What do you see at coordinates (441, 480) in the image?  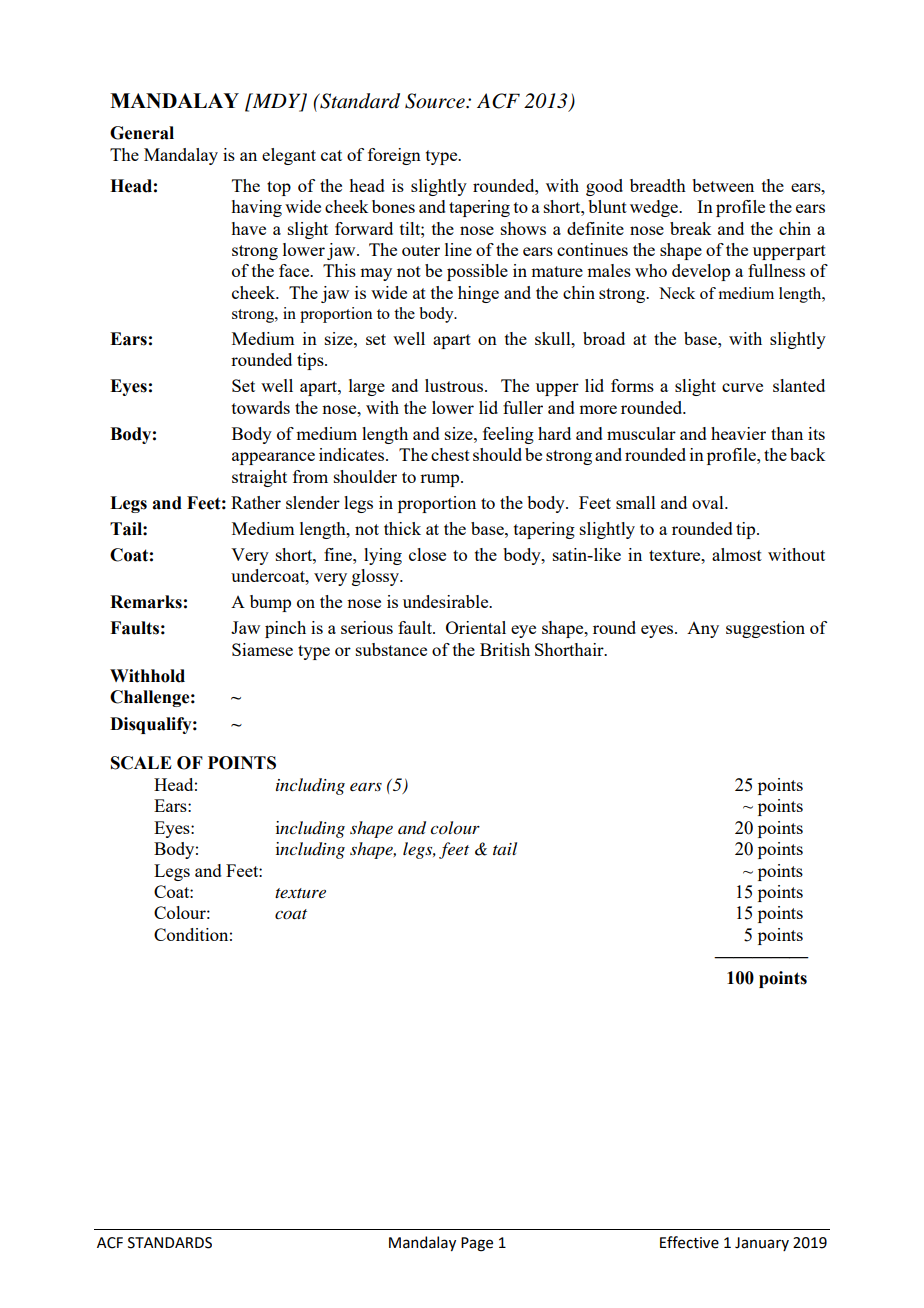 I see `rump` at bounding box center [441, 480].
